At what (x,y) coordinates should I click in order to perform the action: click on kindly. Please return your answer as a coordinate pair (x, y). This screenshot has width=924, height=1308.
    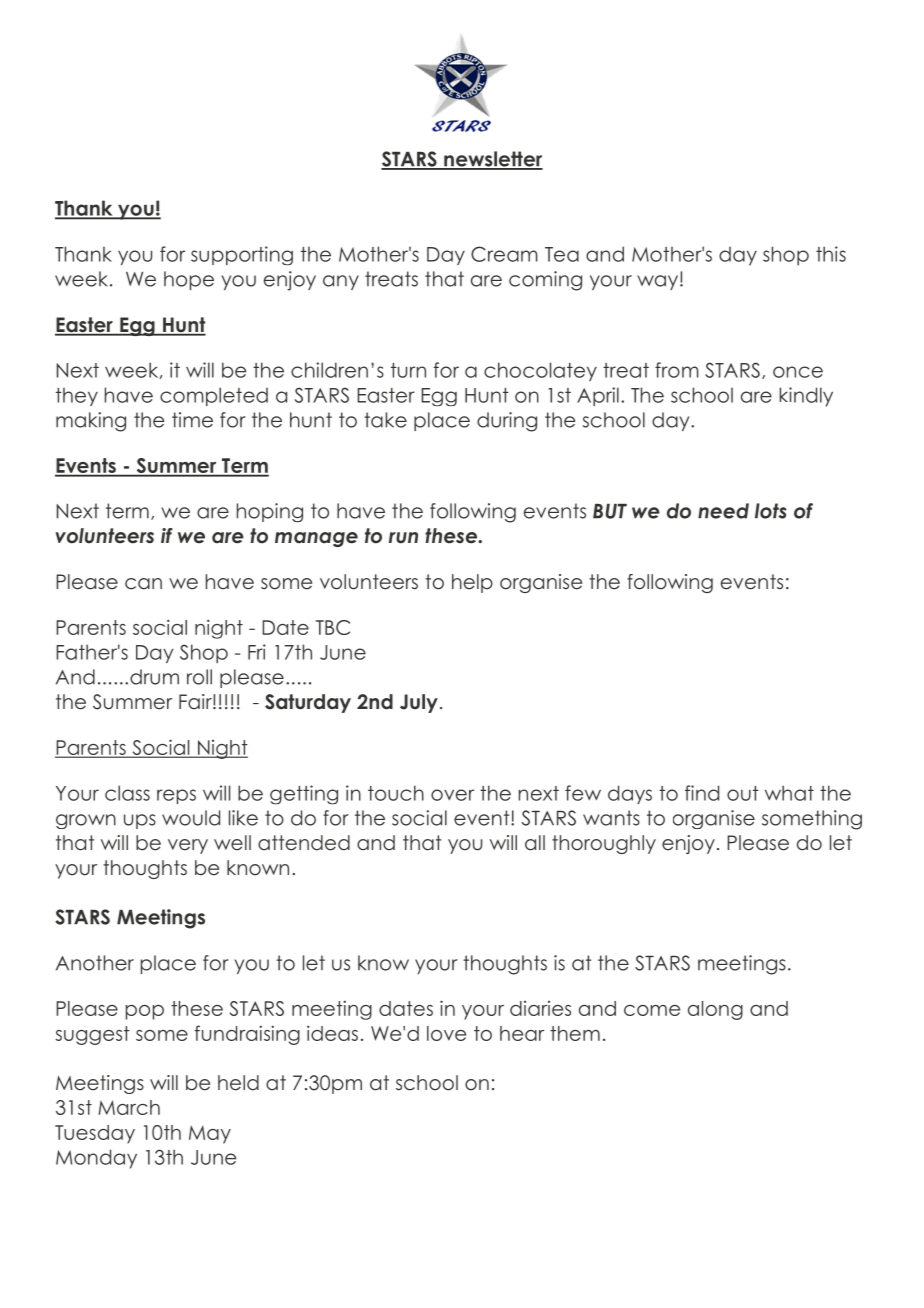
    Looking at the image, I should click on (806, 397).
